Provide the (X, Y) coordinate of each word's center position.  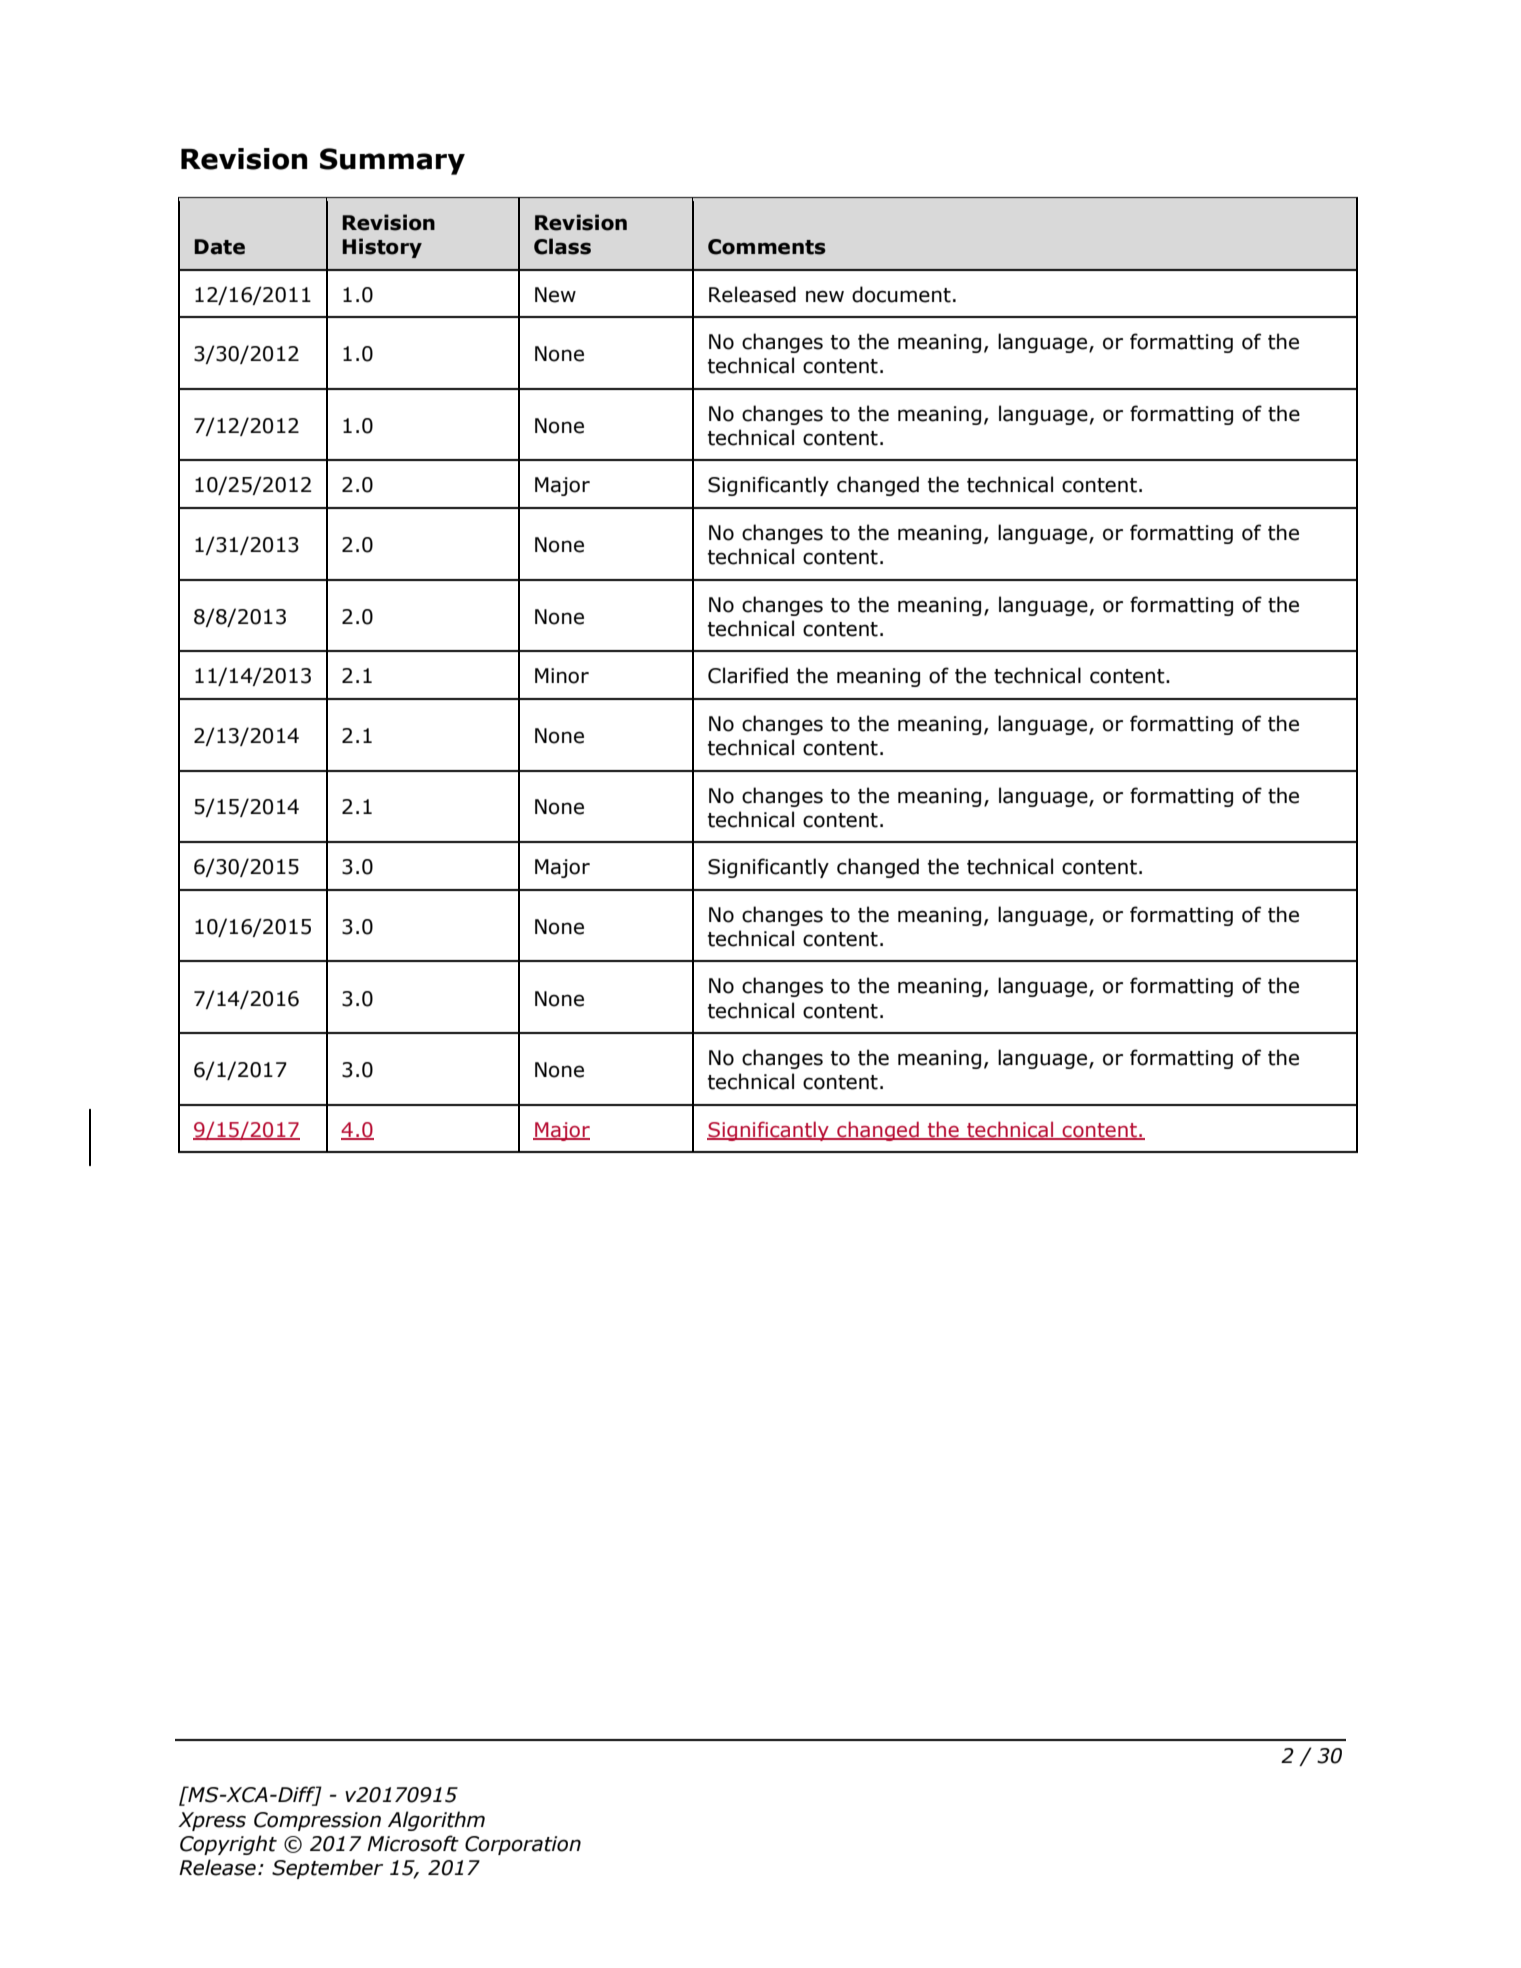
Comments (767, 247)
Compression (317, 1821)
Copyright (228, 1845)
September (327, 1869)
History (382, 248)
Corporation (523, 1845)
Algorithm (436, 1821)
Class (562, 246)
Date (219, 247)
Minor (562, 676)
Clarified (748, 675)
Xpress (212, 1821)
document (901, 294)
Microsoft (413, 1843)
